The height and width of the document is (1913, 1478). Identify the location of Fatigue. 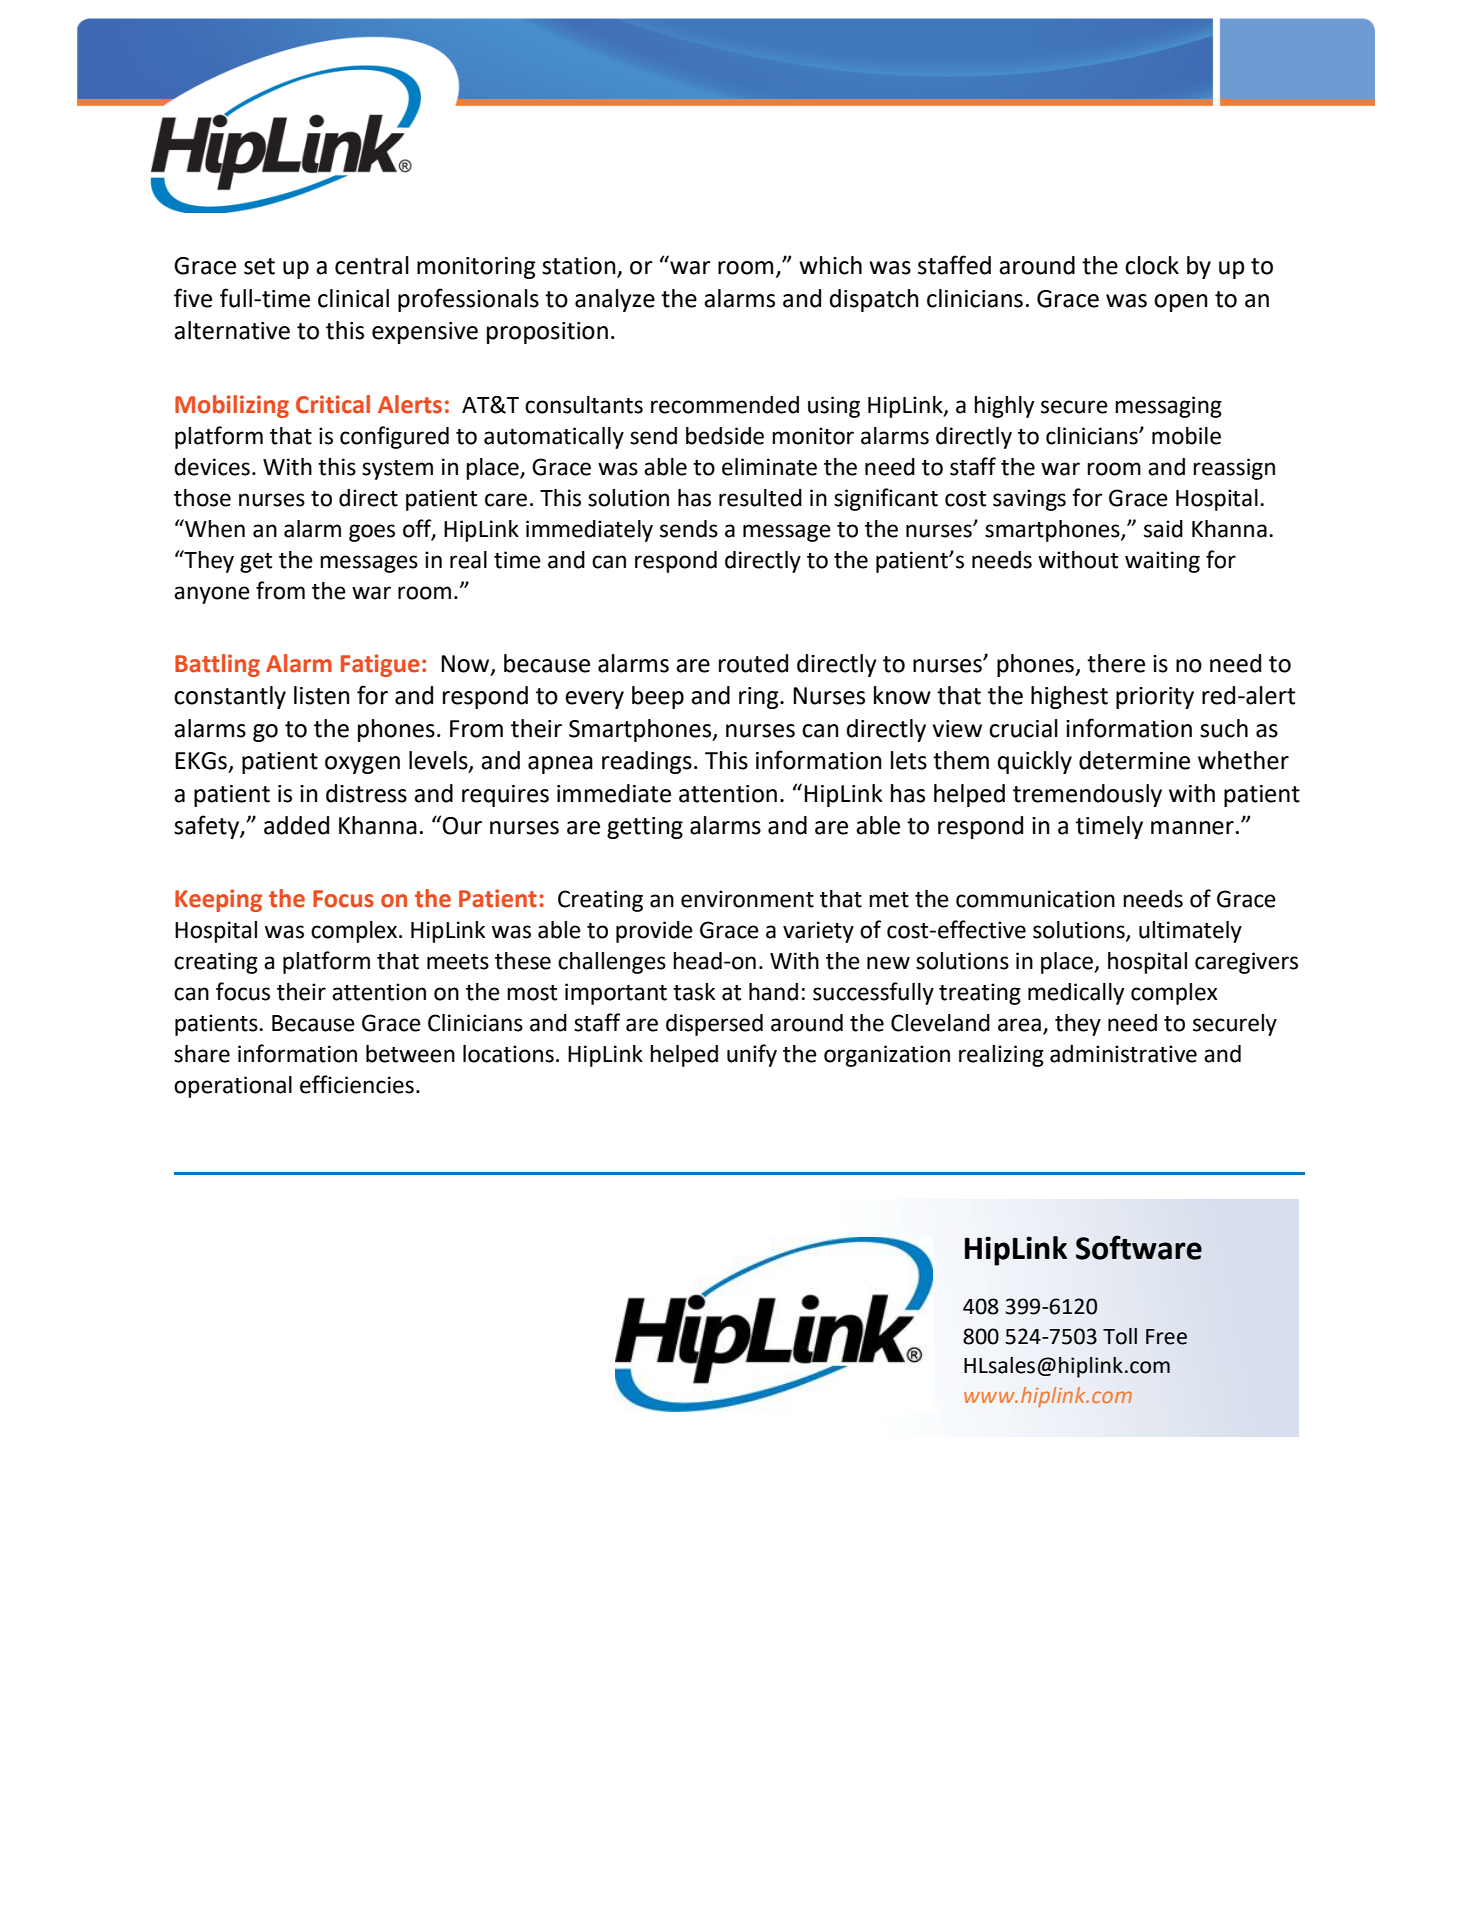
(380, 665).
